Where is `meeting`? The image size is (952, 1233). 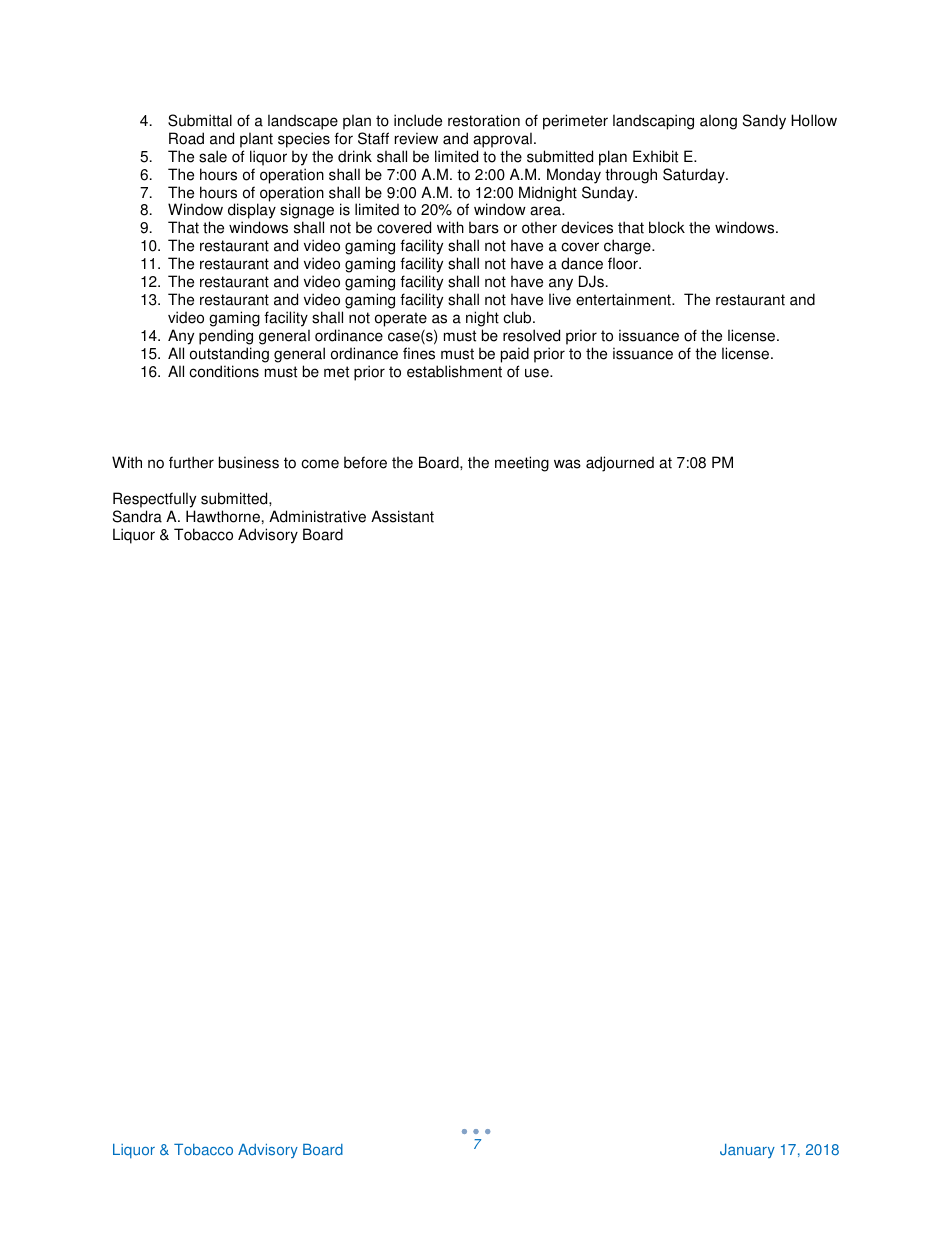 meeting is located at coordinates (522, 464).
